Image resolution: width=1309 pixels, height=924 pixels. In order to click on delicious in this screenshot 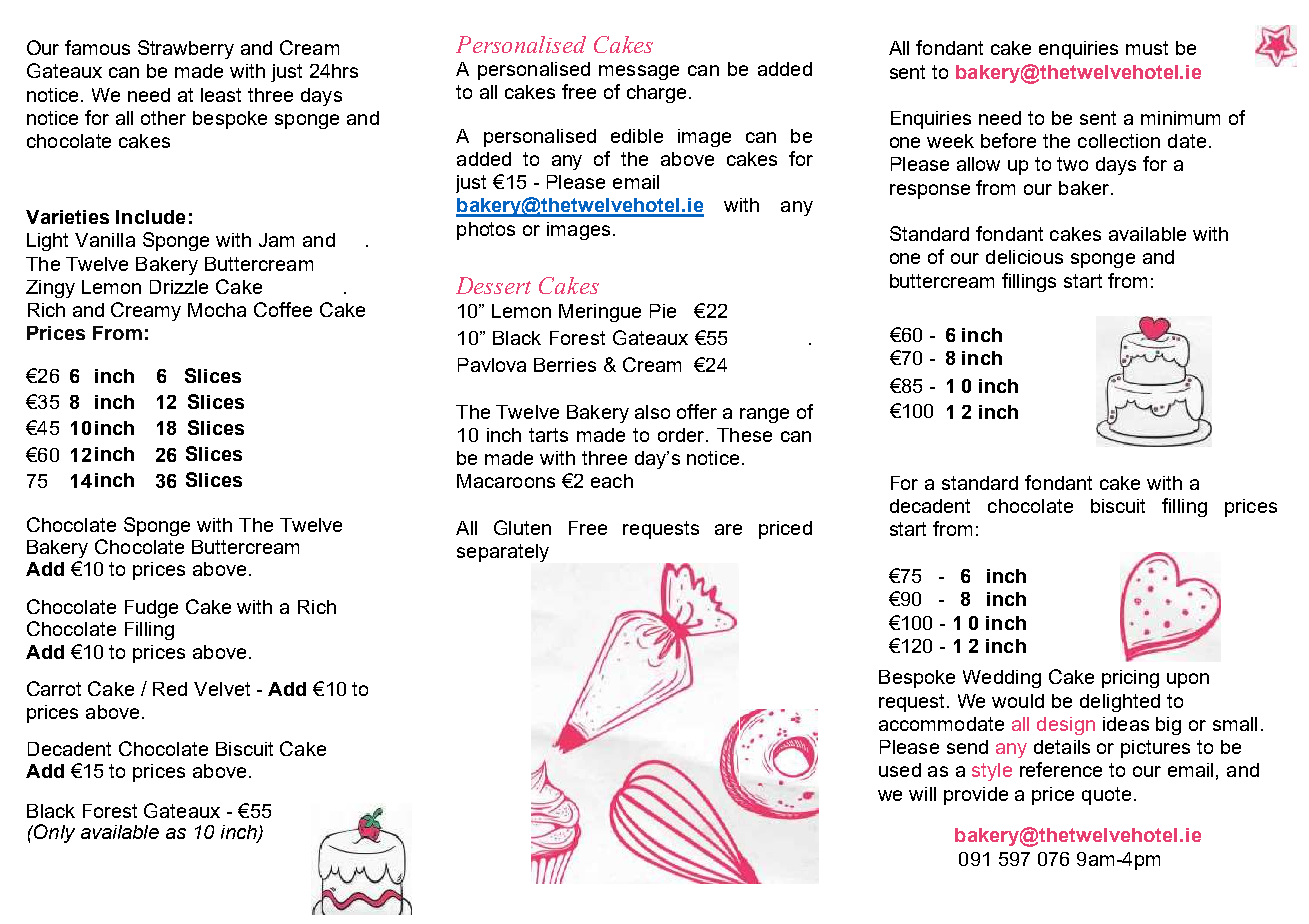, I will do `click(1024, 257)`.
